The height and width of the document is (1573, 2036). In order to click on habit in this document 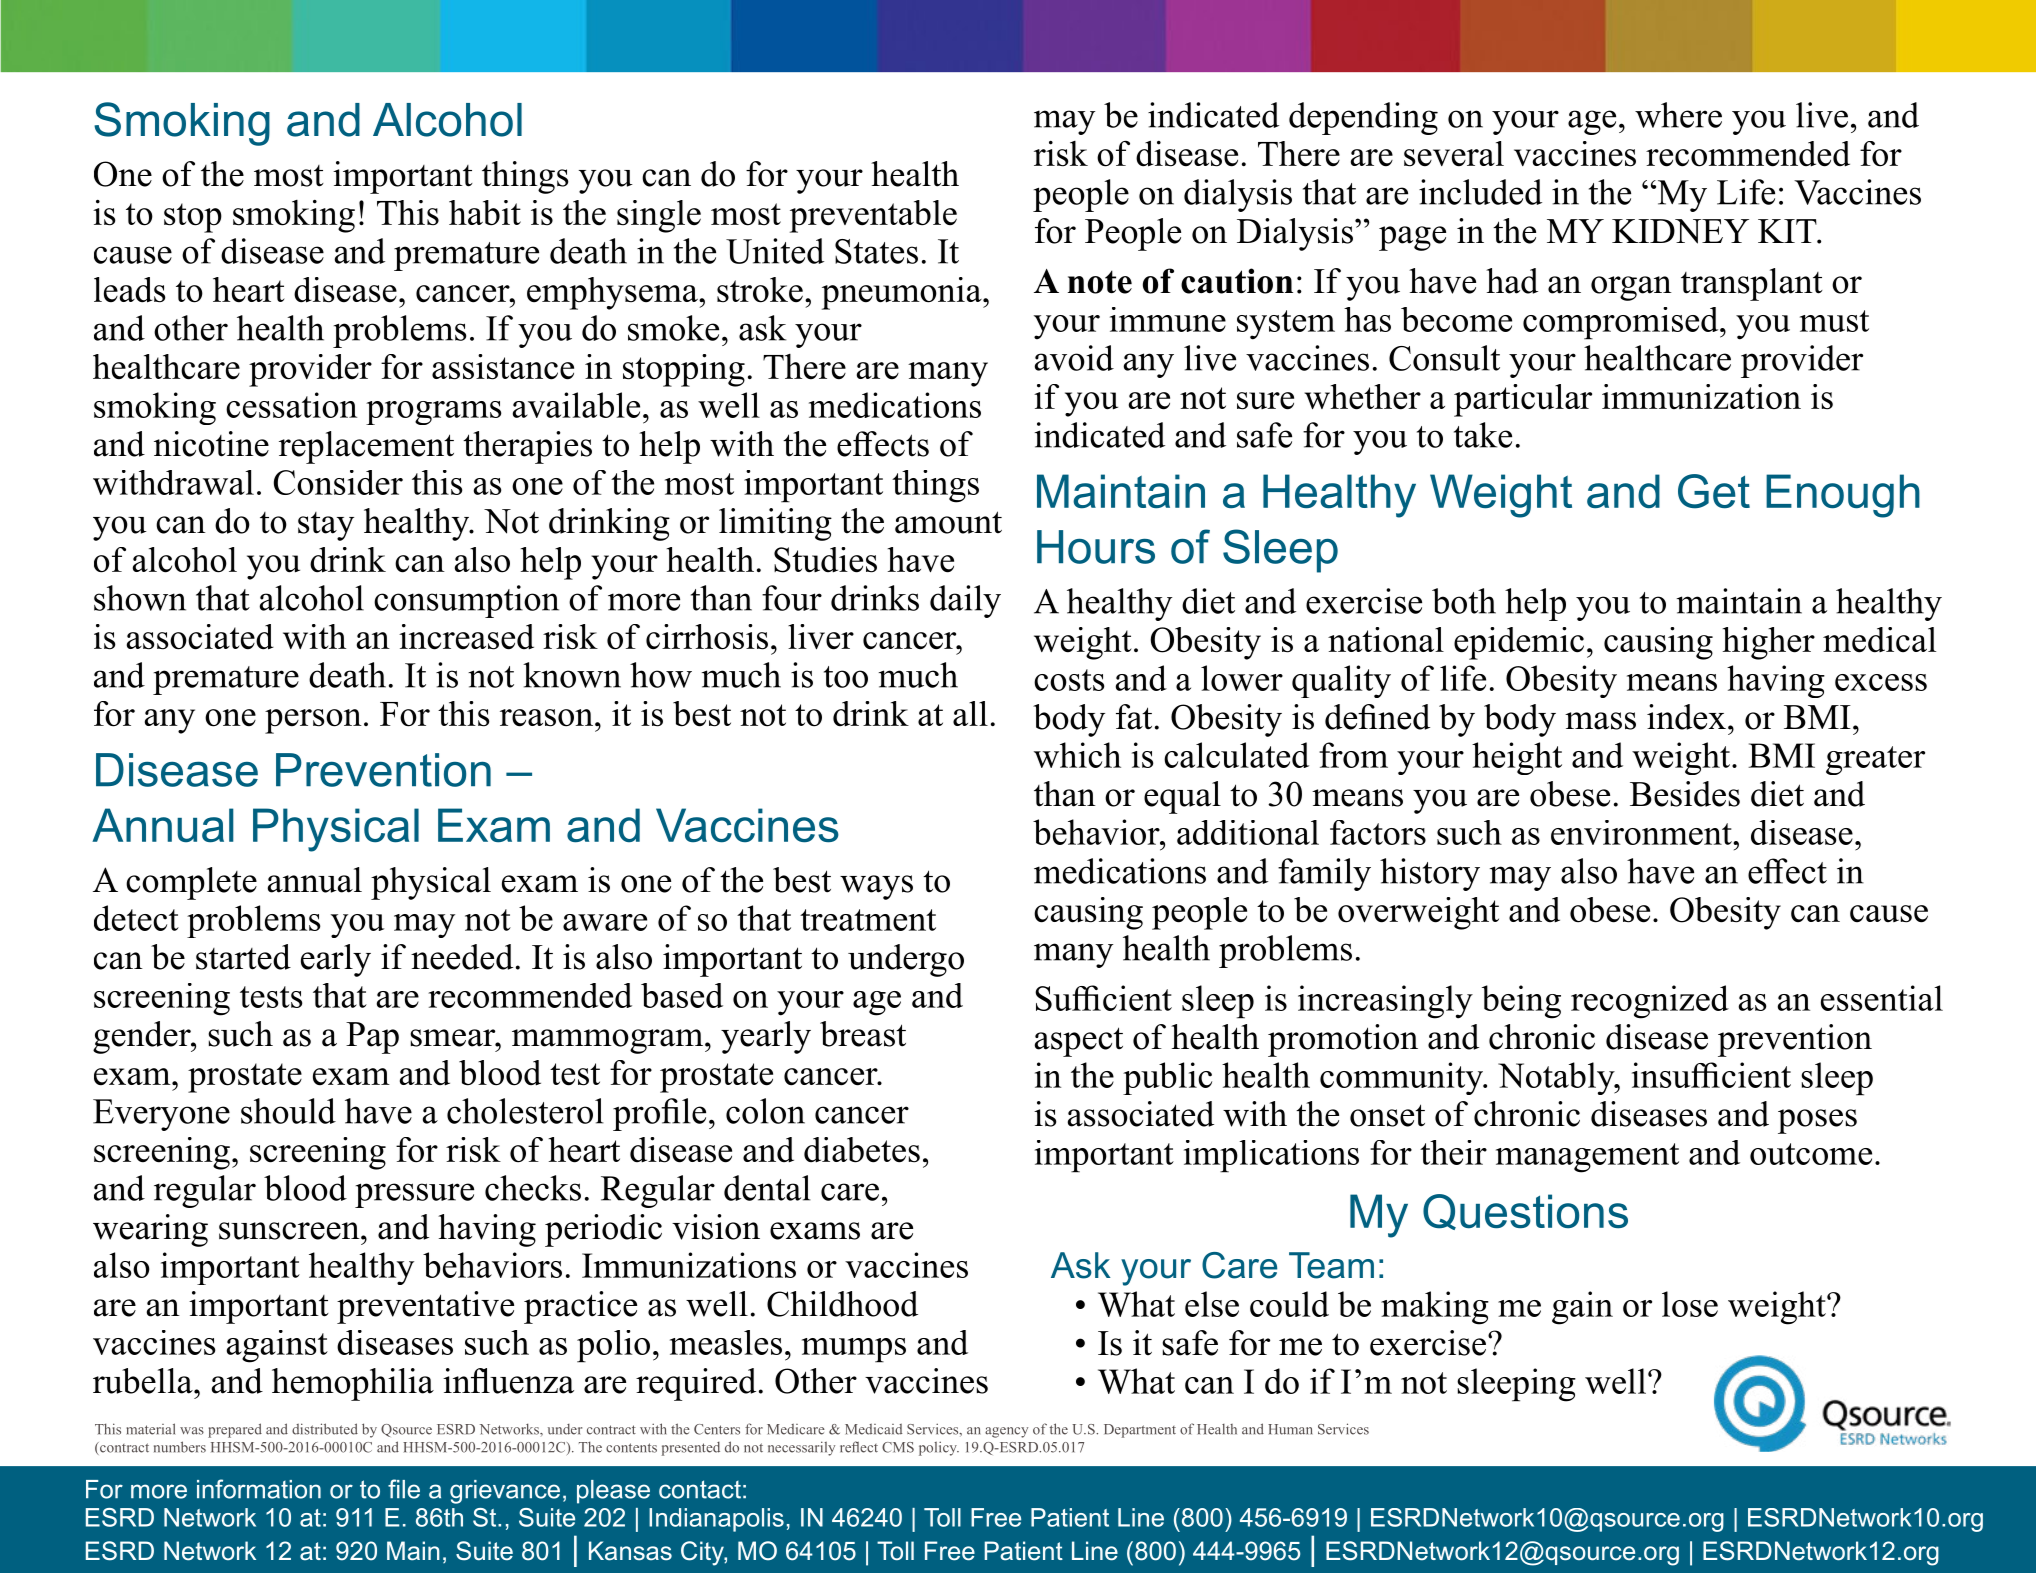, I will do `click(485, 213)`.
